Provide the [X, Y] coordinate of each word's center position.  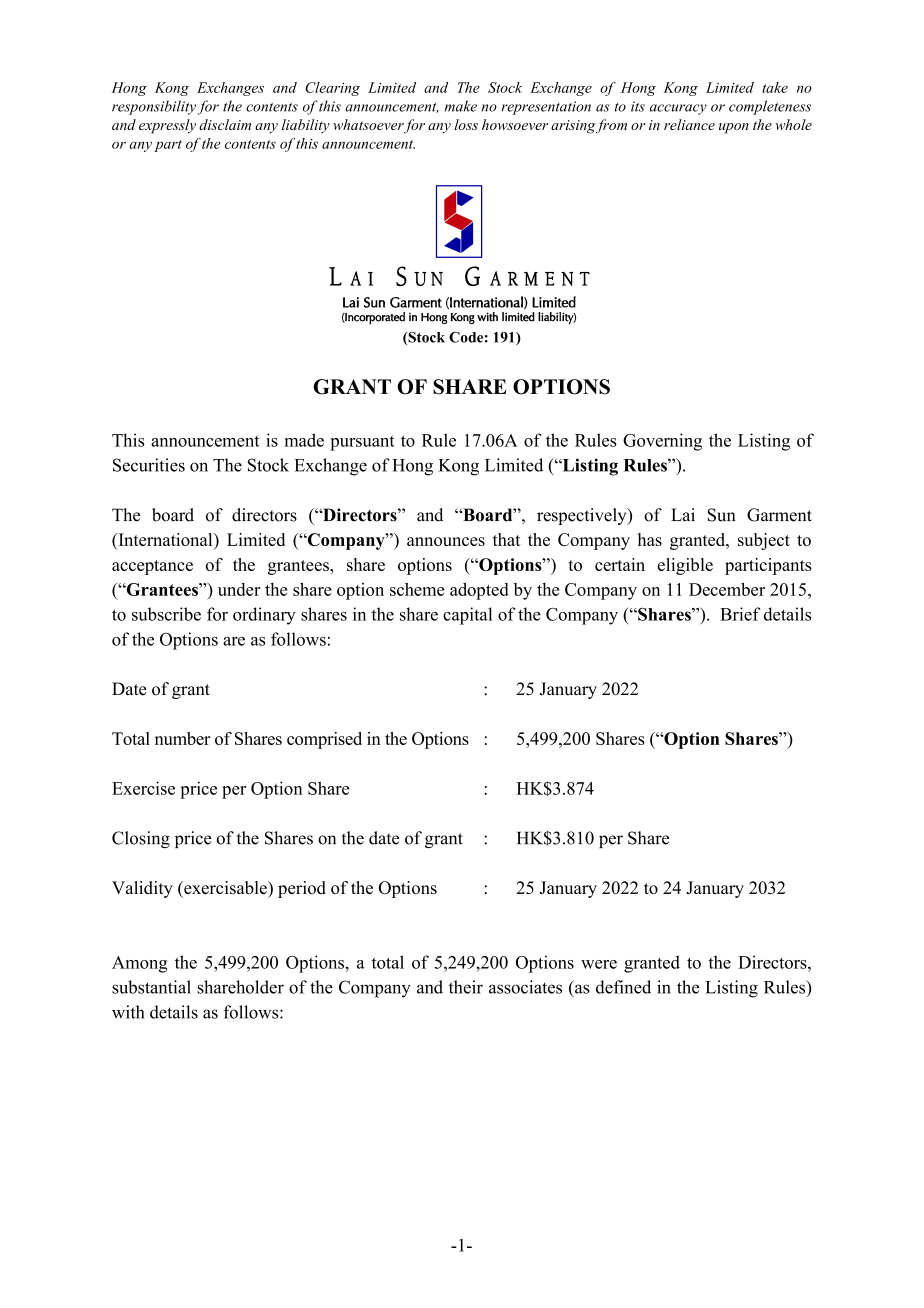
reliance [689, 124]
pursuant [362, 443]
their [466, 987]
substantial [151, 987]
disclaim [225, 124]
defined [623, 987]
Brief [740, 614]
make [461, 106]
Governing [662, 442]
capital [467, 616]
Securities [149, 465]
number [182, 738]
